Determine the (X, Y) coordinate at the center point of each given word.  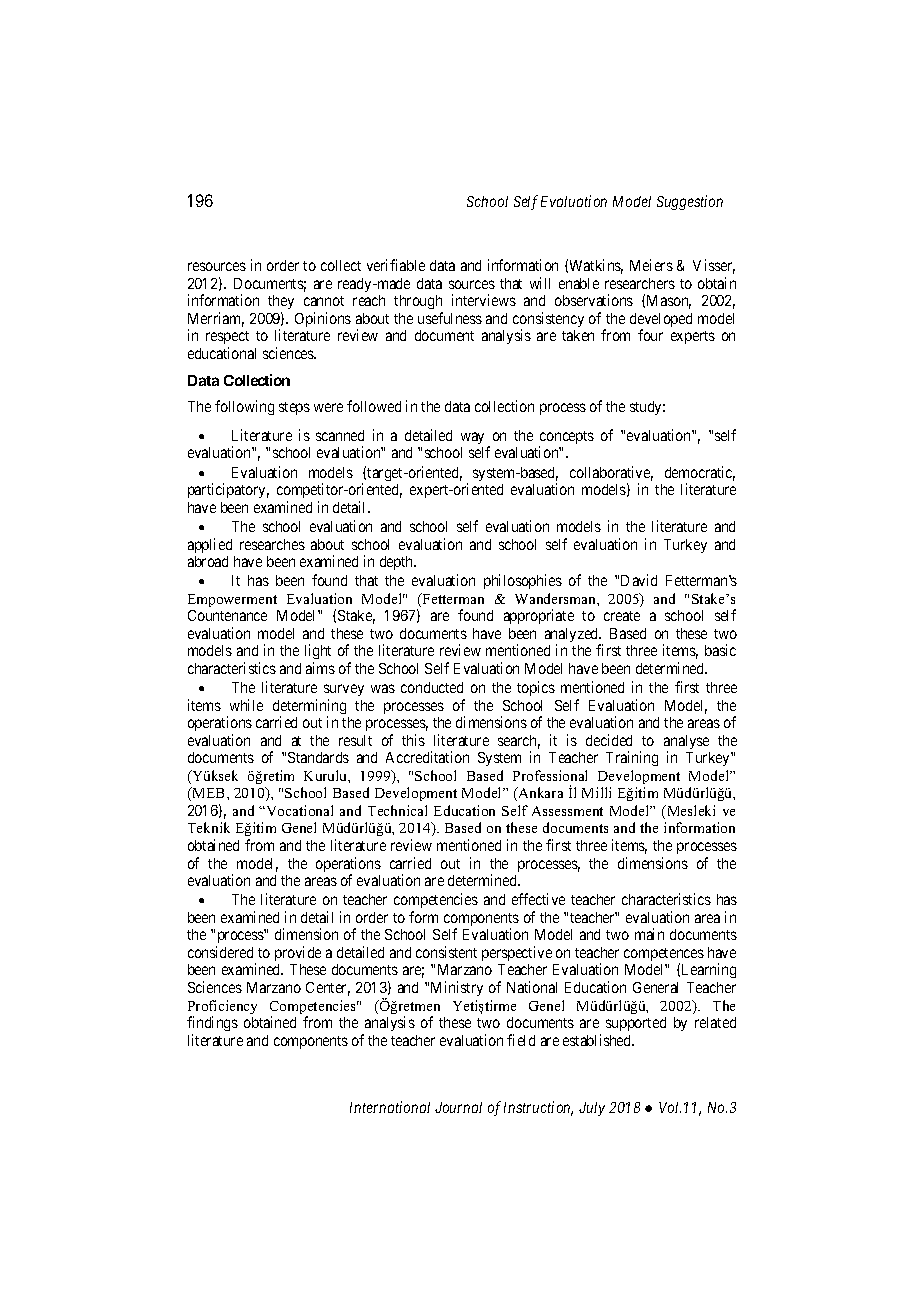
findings (212, 1023)
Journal (458, 1107)
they (281, 304)
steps (294, 408)
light (318, 653)
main (649, 934)
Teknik (209, 827)
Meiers (651, 265)
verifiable (396, 265)
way (472, 438)
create (622, 616)
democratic (700, 473)
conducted (432, 687)
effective (538, 899)
